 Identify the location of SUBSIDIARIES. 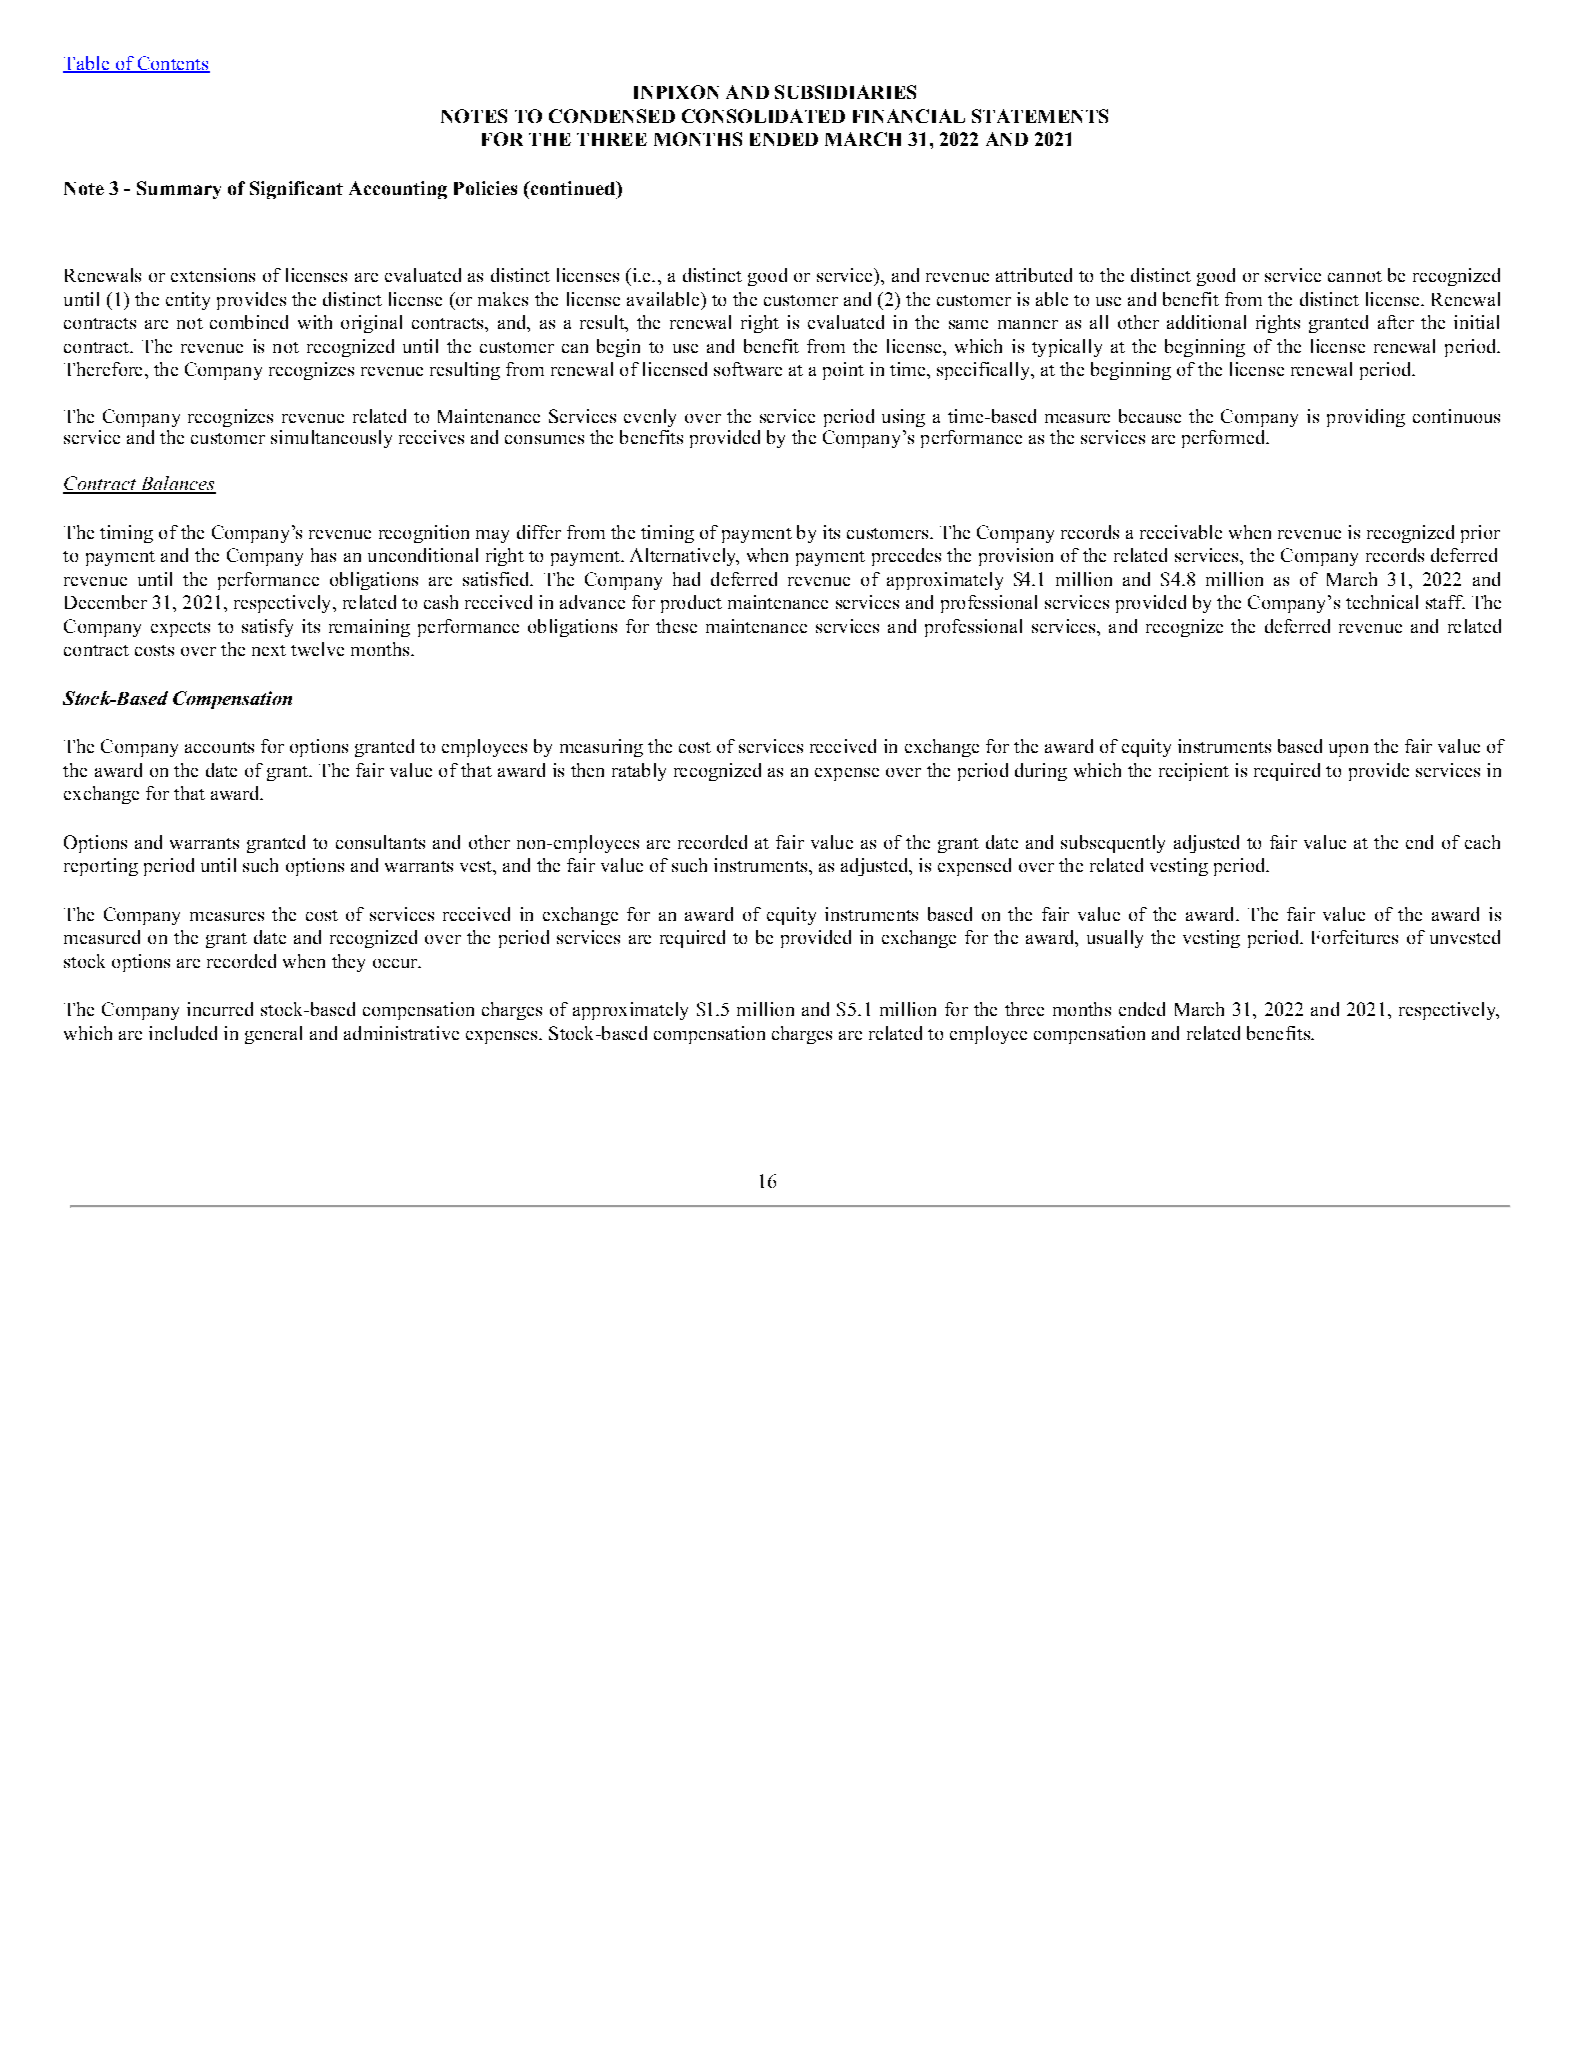
(845, 92).
